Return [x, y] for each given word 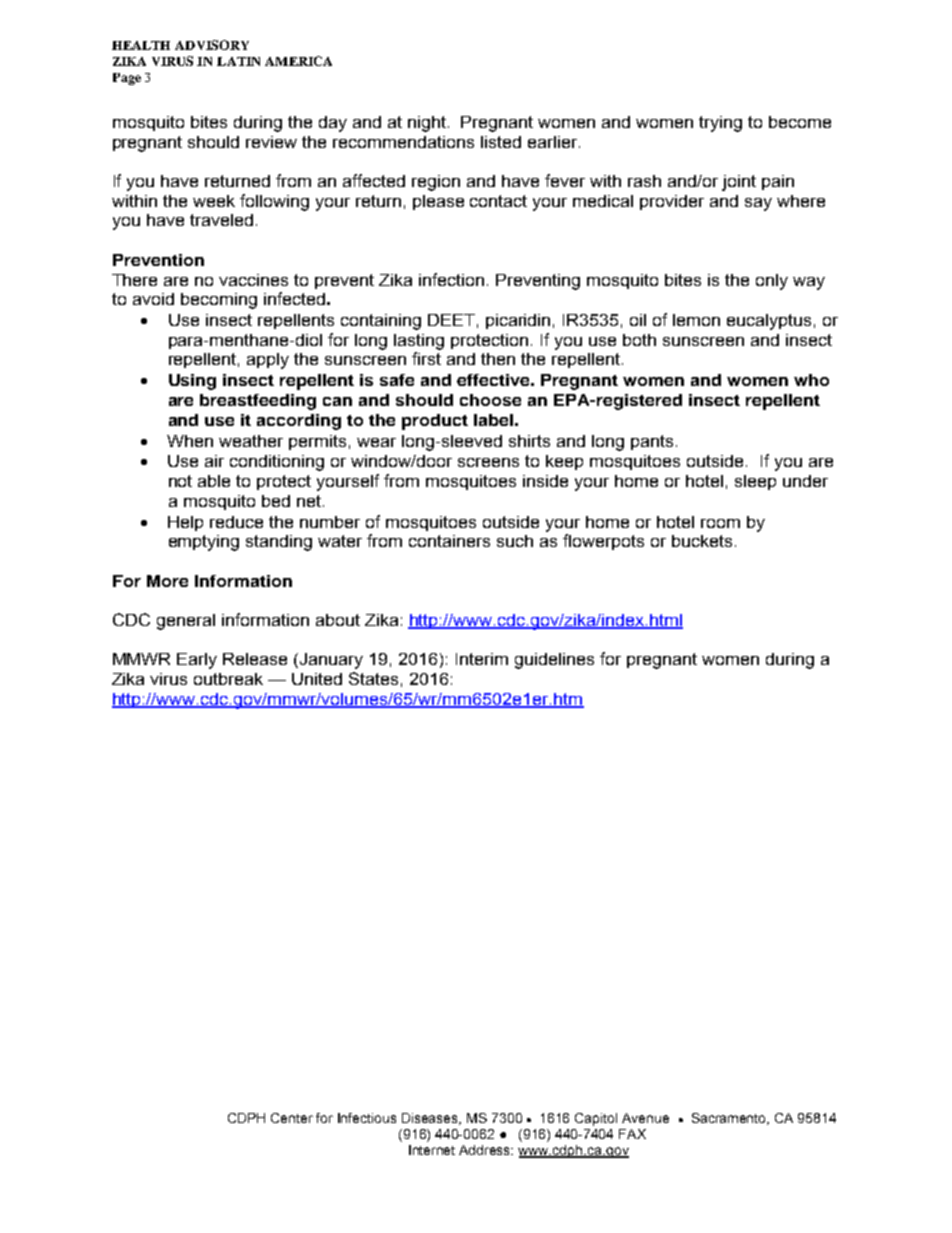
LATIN [238, 61]
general [186, 622]
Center [292, 1118]
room [720, 523]
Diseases [431, 1119]
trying [720, 124]
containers [449, 541]
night [427, 124]
